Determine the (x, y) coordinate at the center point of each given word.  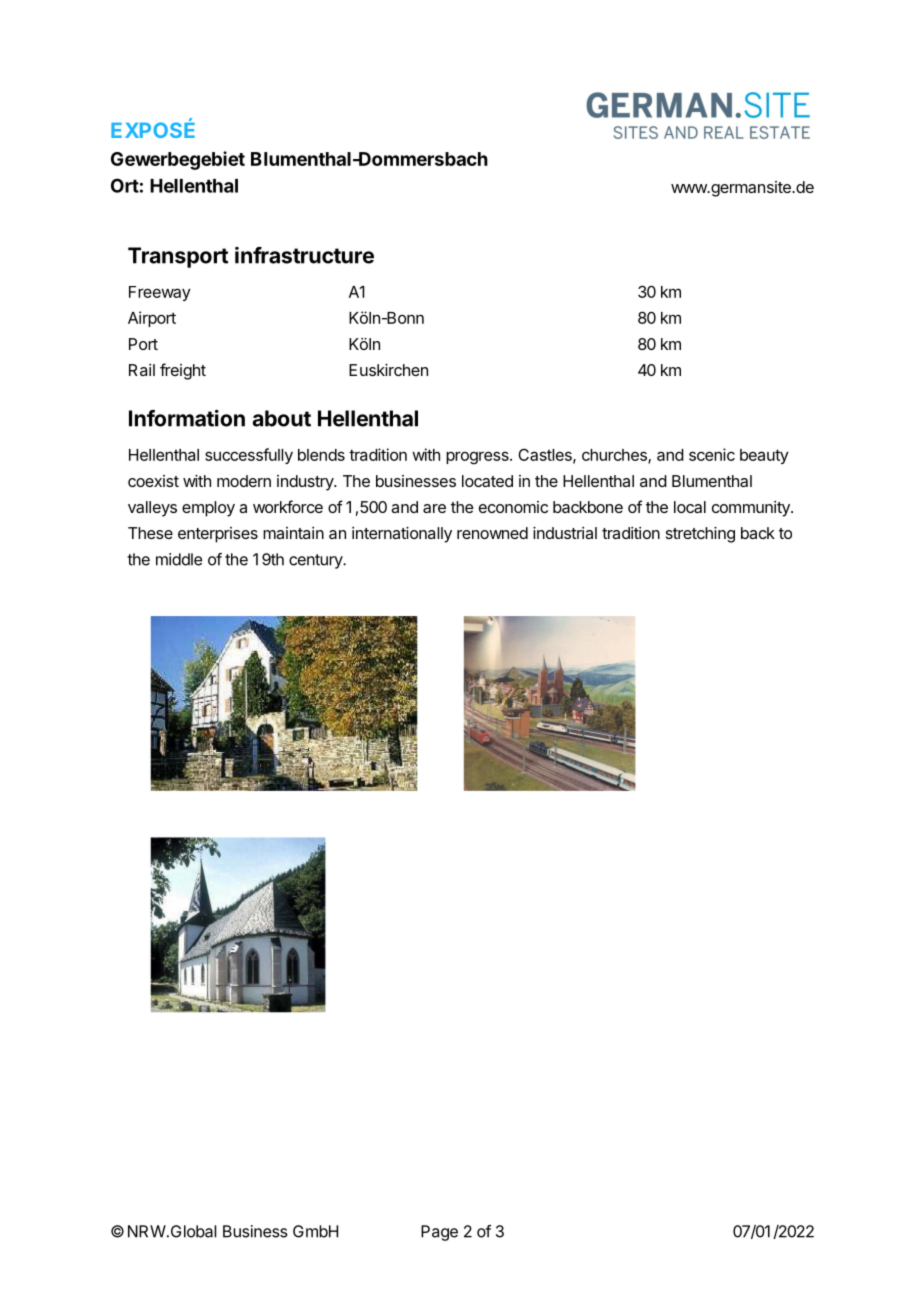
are (434, 508)
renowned (492, 533)
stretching (700, 535)
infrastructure (304, 255)
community (752, 509)
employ (208, 509)
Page (439, 1233)
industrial (565, 533)
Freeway (160, 293)
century (316, 561)
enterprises (218, 535)
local (690, 507)
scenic (712, 454)
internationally (402, 535)
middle (179, 559)
